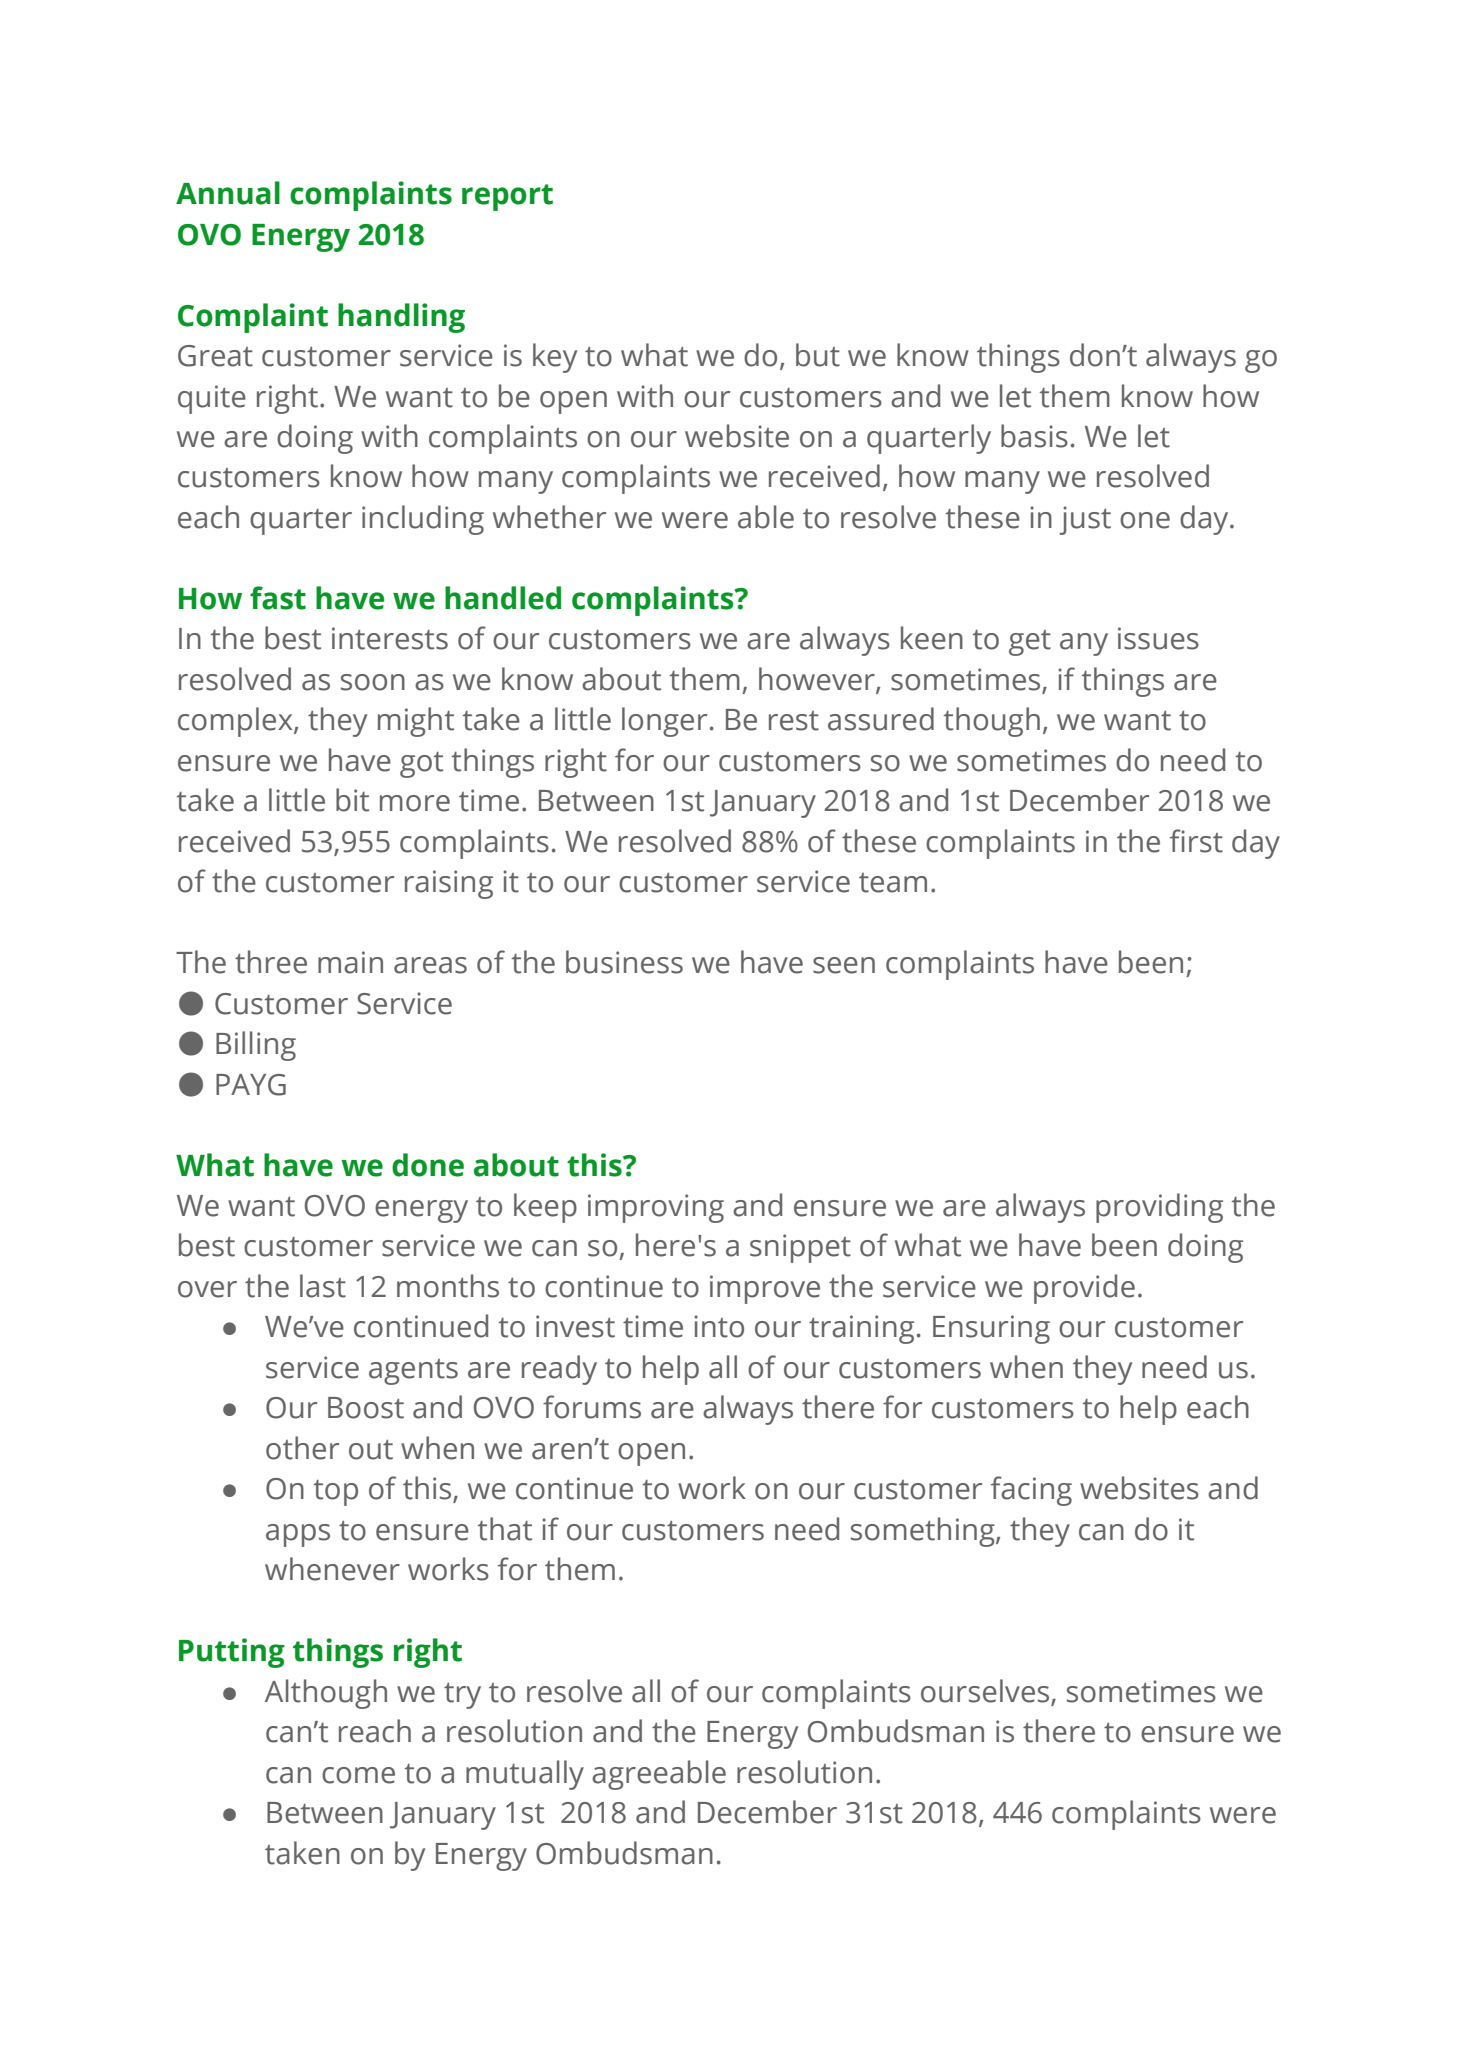  What do you see at coordinates (352, 800) in the page?
I see `bit` at bounding box center [352, 800].
